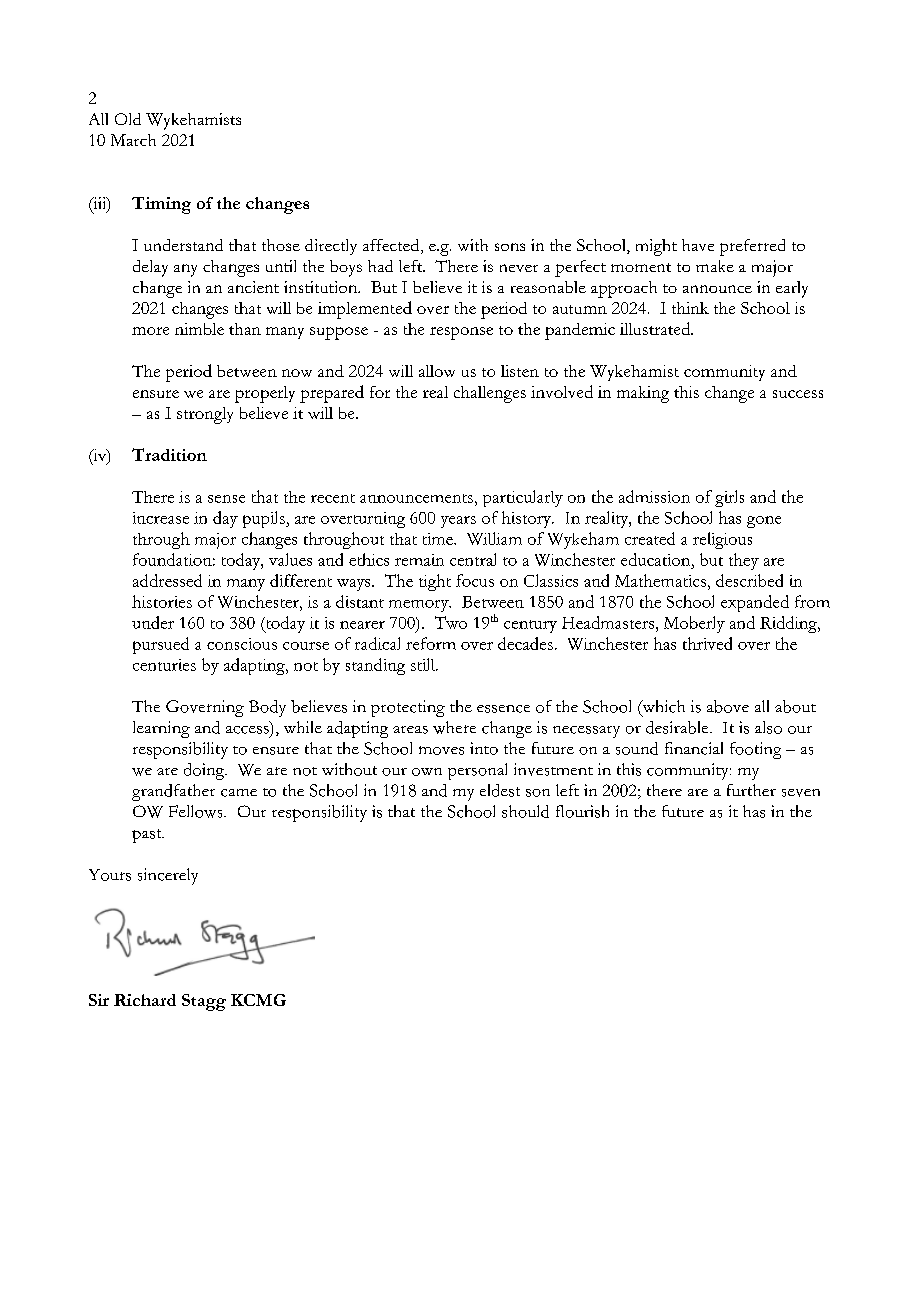 This screenshot has height=1308, width=924. Describe the element at coordinates (477, 771) in the screenshot. I see `personal` at that location.
